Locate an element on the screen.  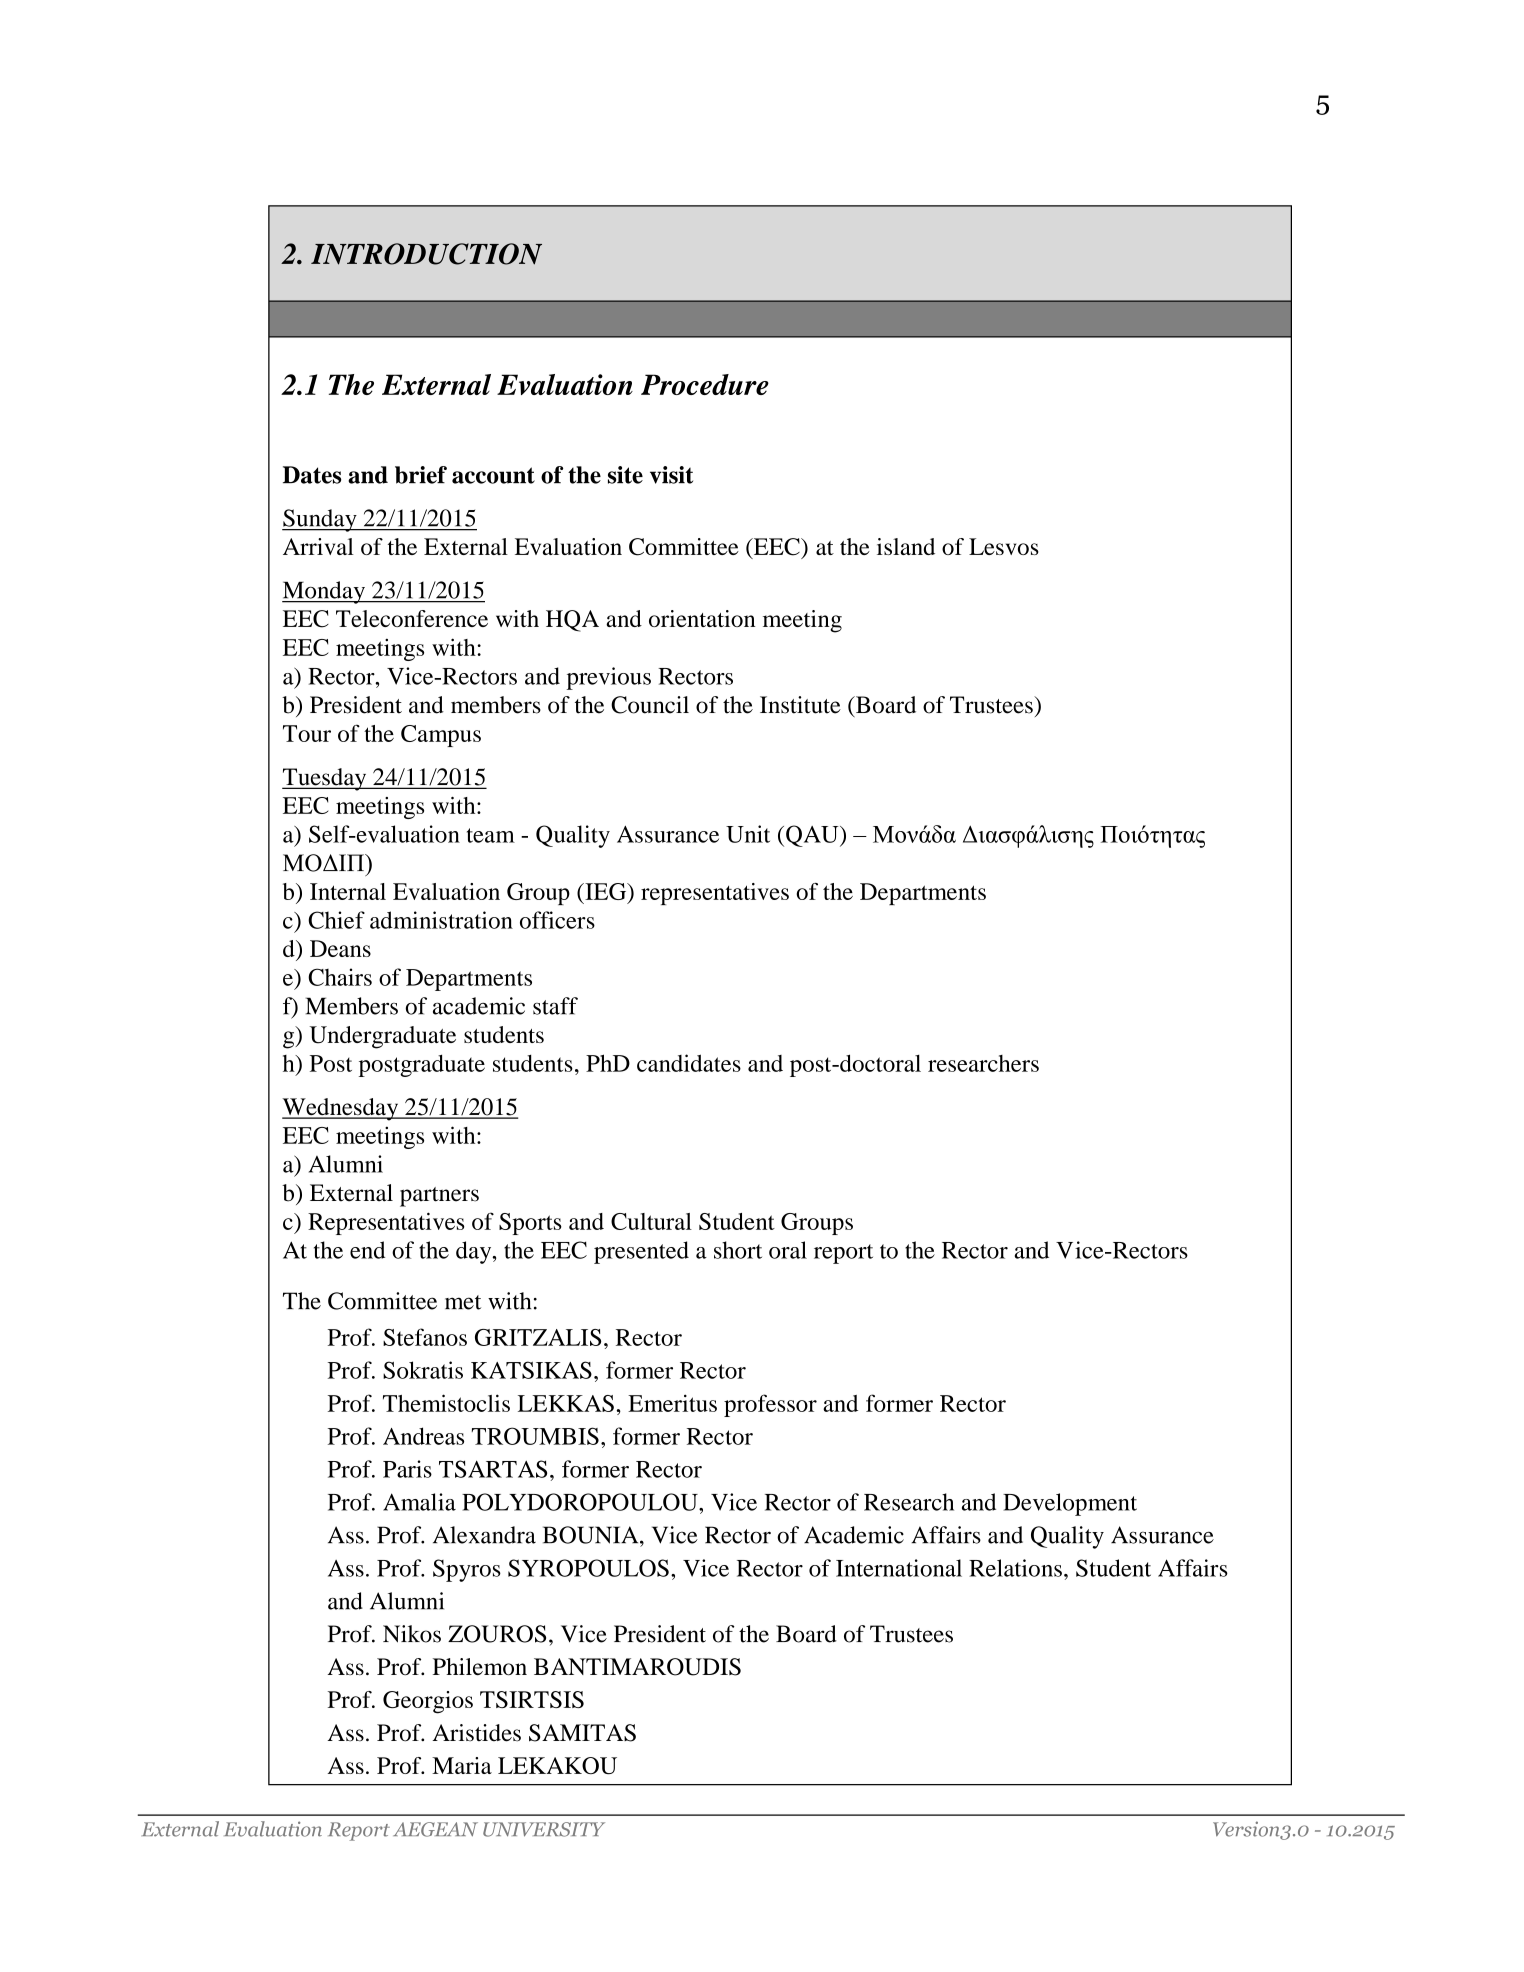
AEGEAN is located at coordinates (435, 1829).
